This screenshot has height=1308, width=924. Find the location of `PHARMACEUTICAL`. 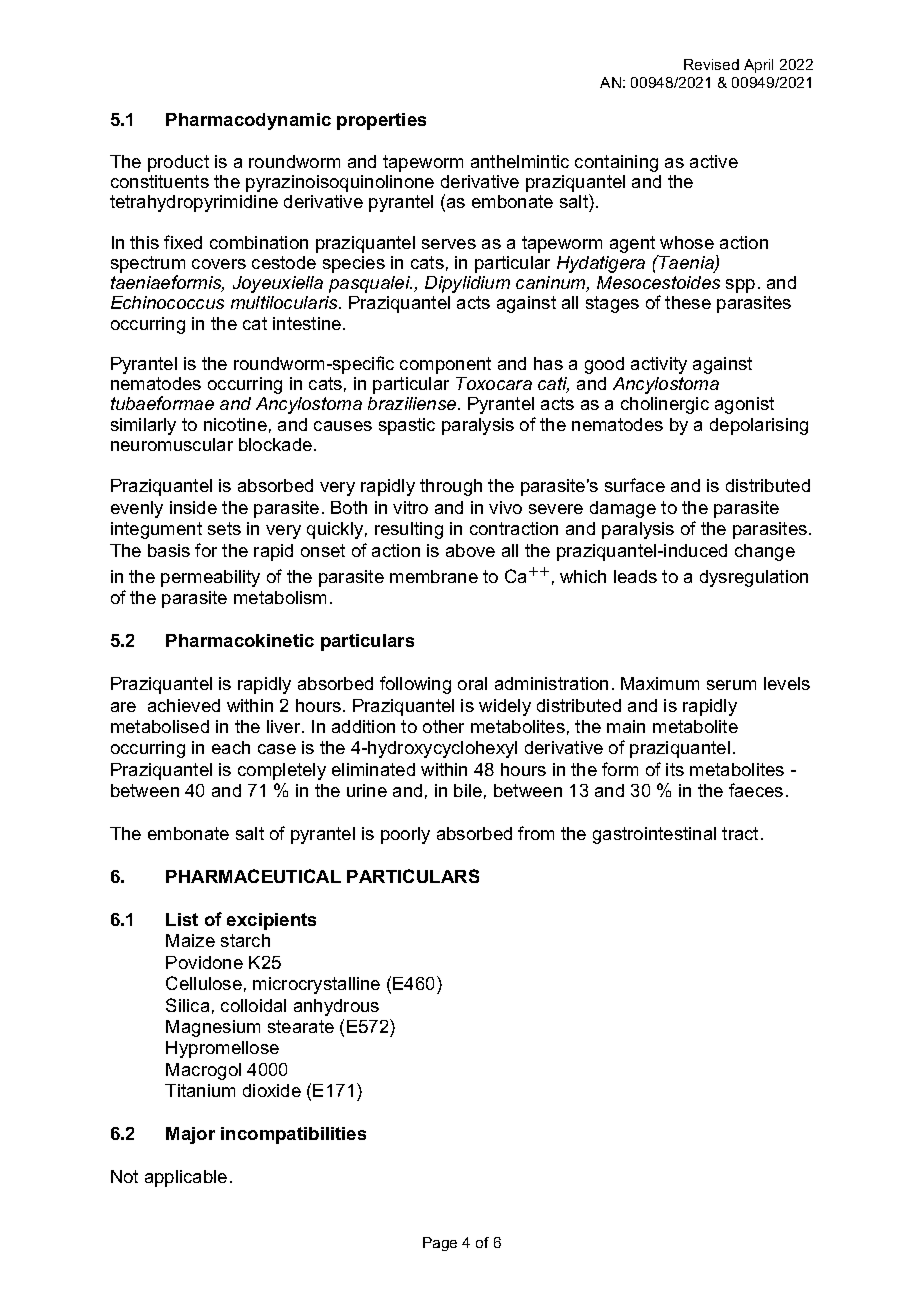

PHARMACEUTICAL is located at coordinates (253, 876).
